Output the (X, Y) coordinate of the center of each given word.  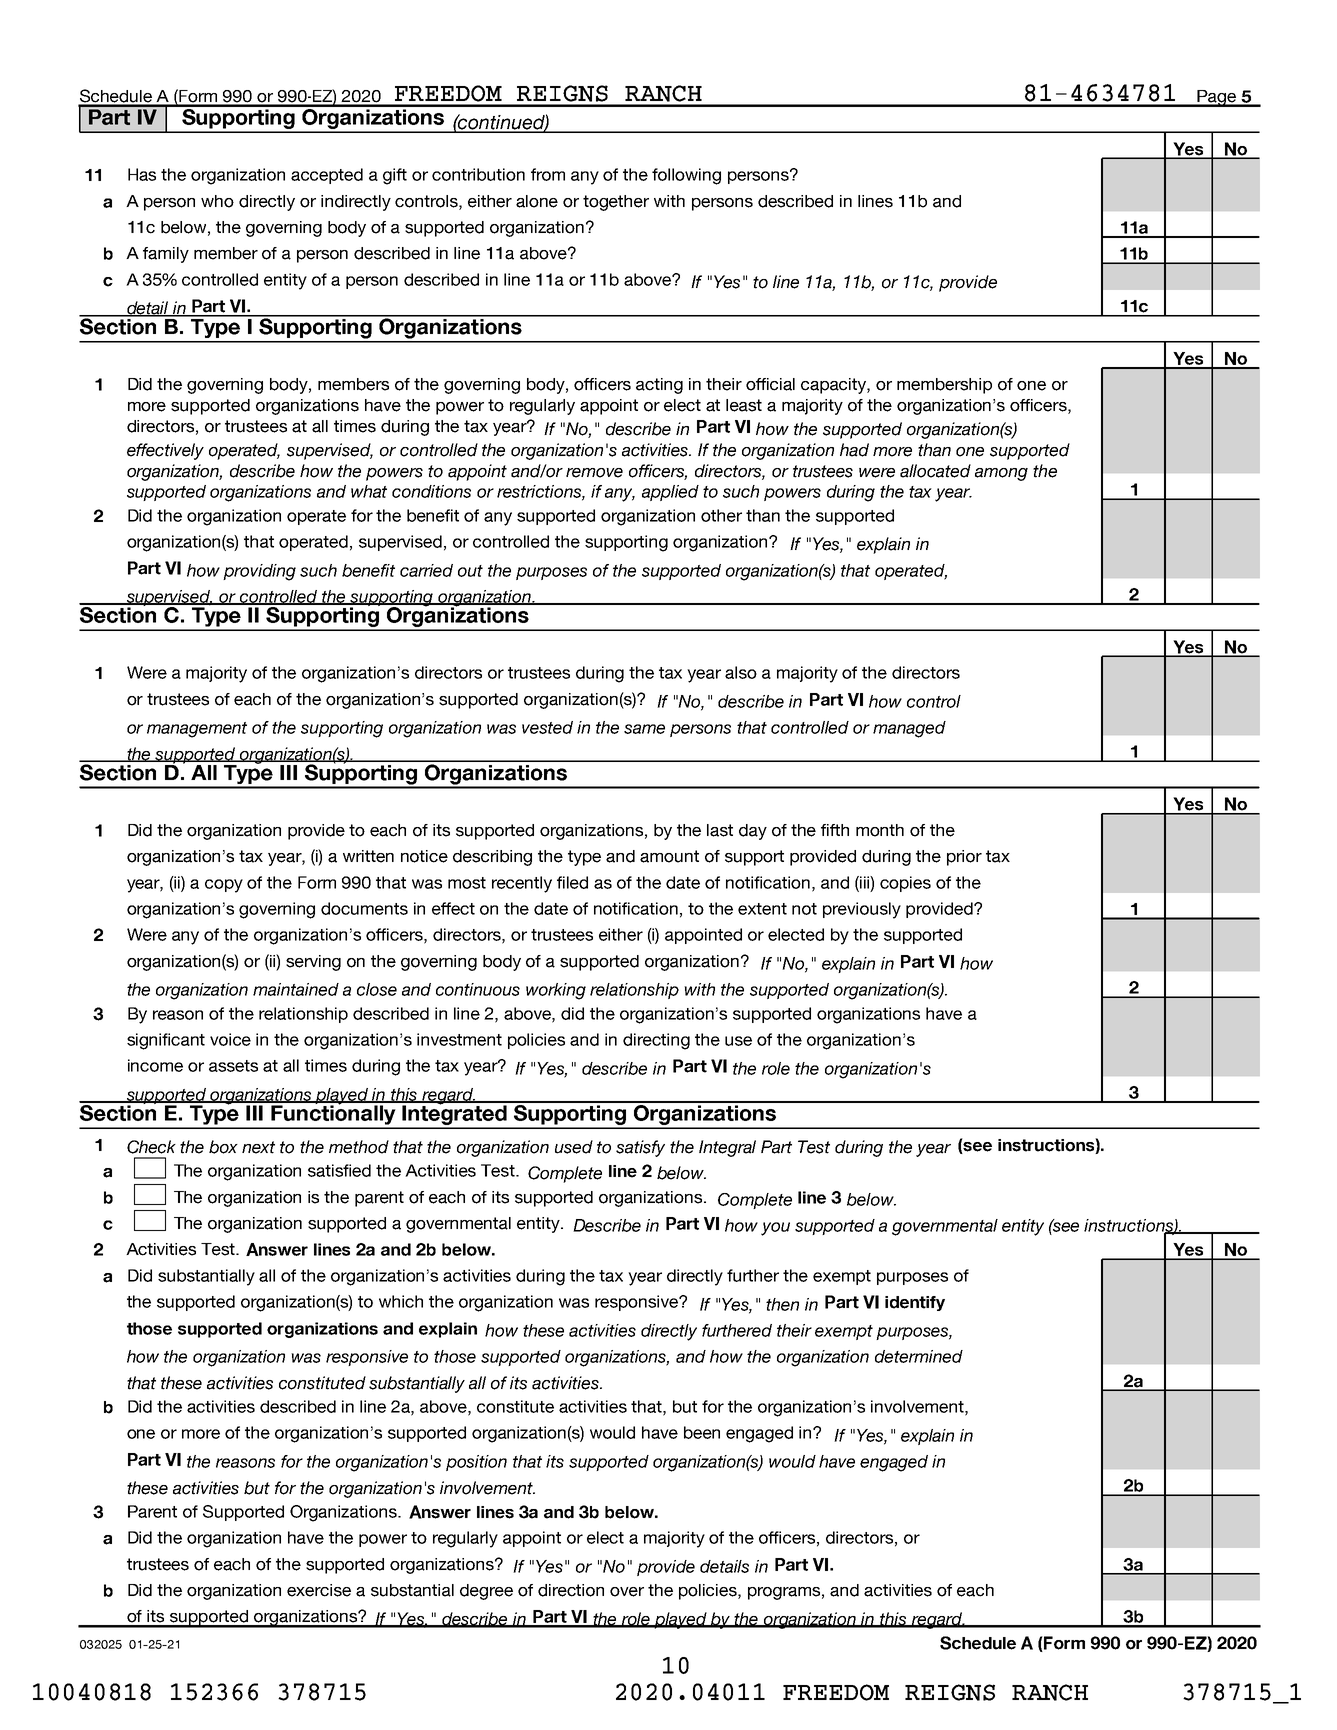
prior (964, 858)
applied (670, 493)
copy (224, 886)
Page (1216, 98)
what (369, 491)
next (258, 1147)
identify (915, 1303)
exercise (319, 1590)
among (1001, 474)
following (686, 176)
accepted (327, 176)
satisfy (640, 1148)
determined (919, 1356)
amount (669, 856)
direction (571, 1590)
